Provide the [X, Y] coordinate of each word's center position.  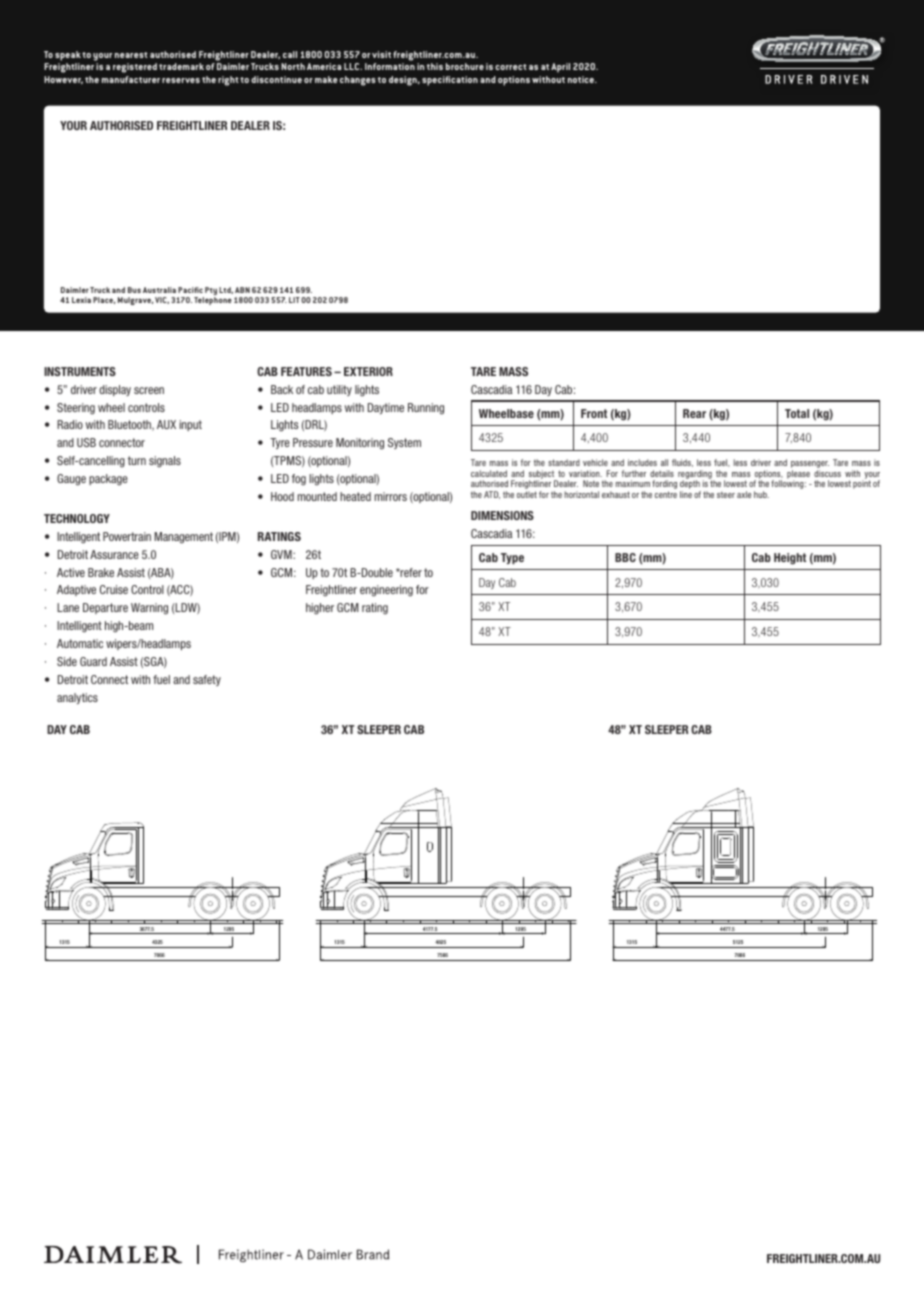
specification [450, 81]
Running [426, 409]
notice [582, 79]
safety [207, 680]
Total [797, 413]
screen [149, 390]
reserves [181, 80]
